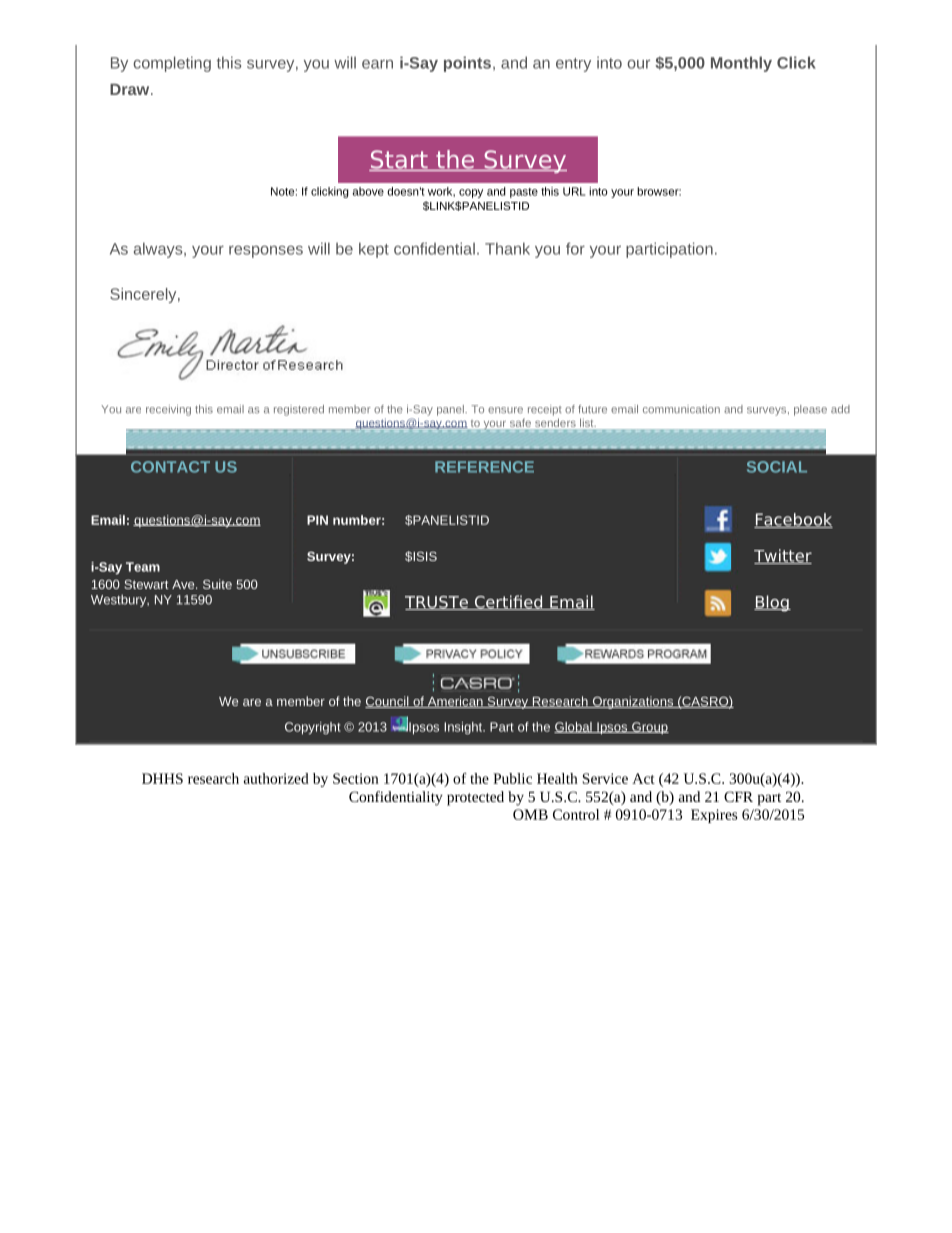 This screenshot has height=1233, width=952. Describe the element at coordinates (266, 252) in the screenshot. I see `responses` at that location.
